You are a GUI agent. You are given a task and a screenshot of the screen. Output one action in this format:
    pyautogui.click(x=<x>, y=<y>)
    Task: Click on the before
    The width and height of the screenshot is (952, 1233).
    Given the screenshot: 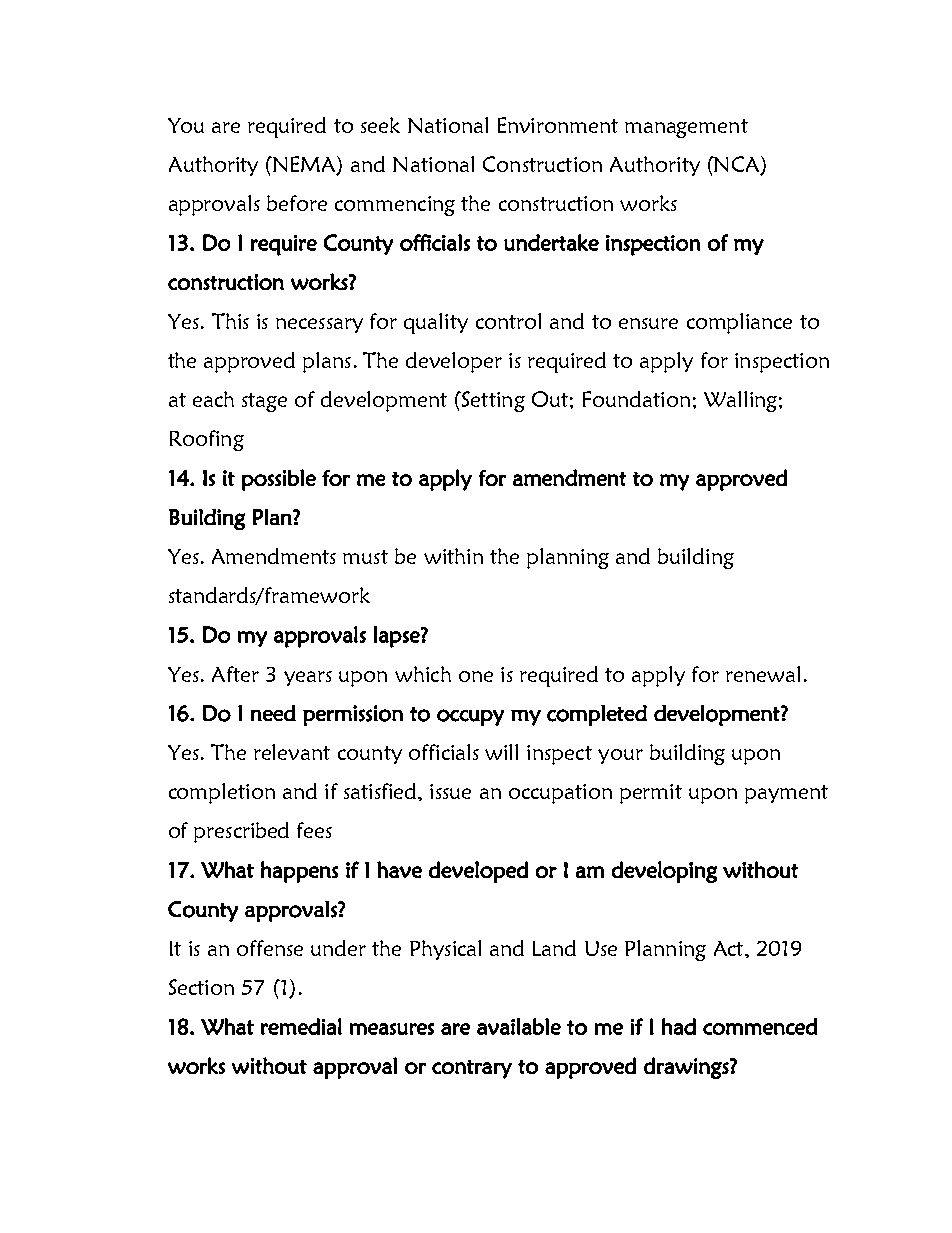 What is the action you would take?
    pyautogui.click(x=297, y=203)
